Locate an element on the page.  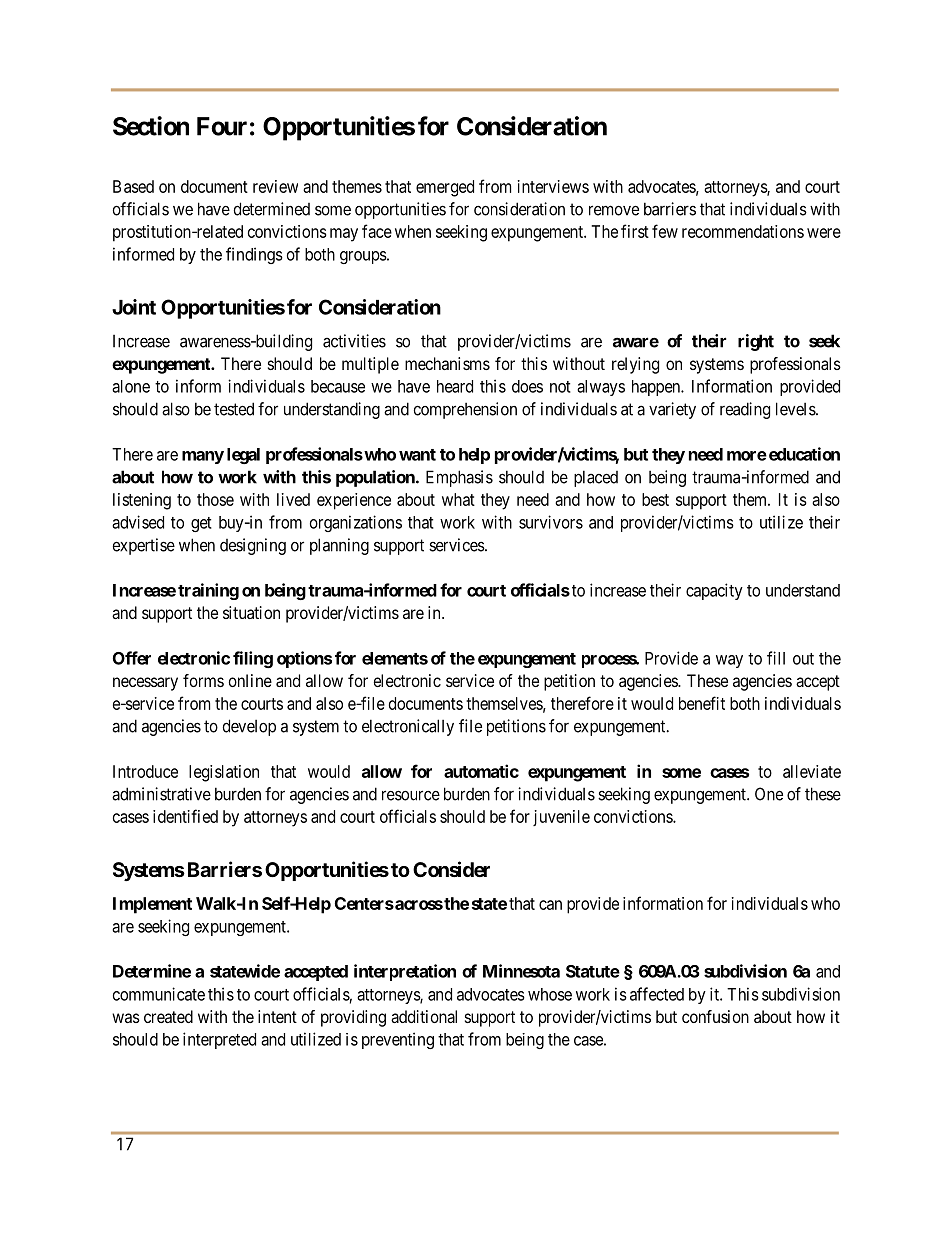
recommendations is located at coordinates (743, 231).
